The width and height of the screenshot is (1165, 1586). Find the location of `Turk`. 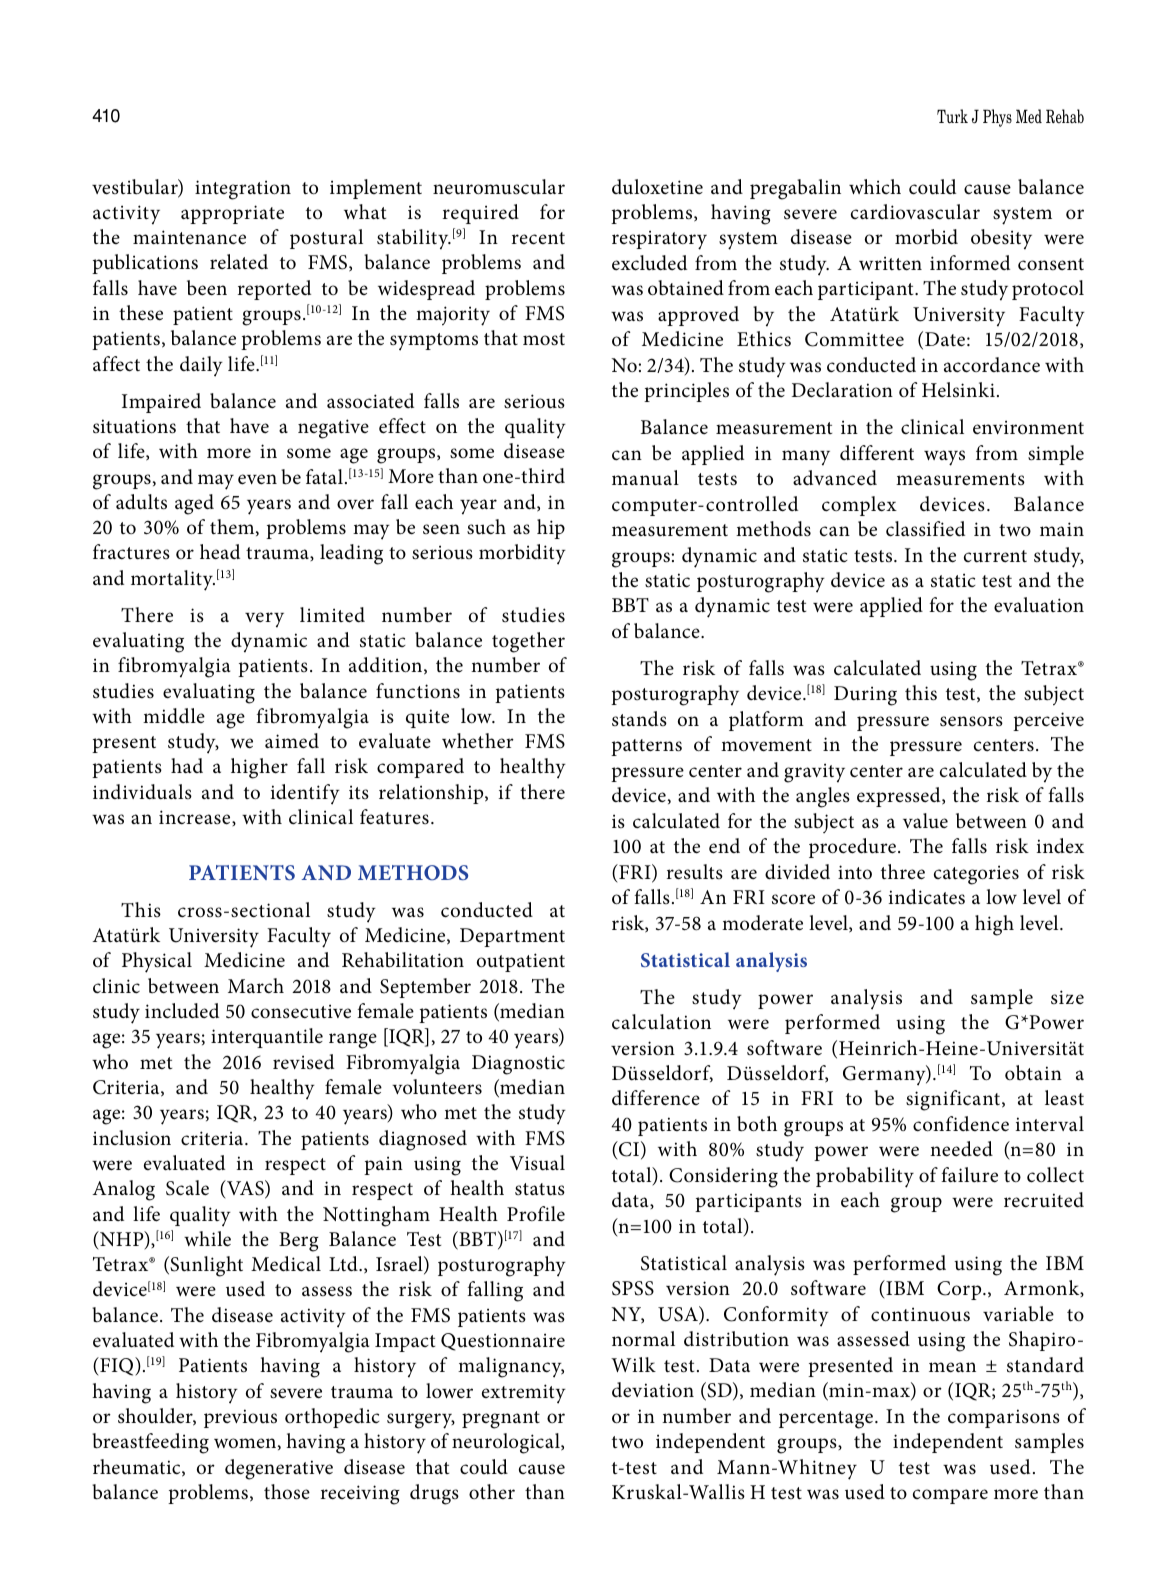

Turk is located at coordinates (952, 116).
